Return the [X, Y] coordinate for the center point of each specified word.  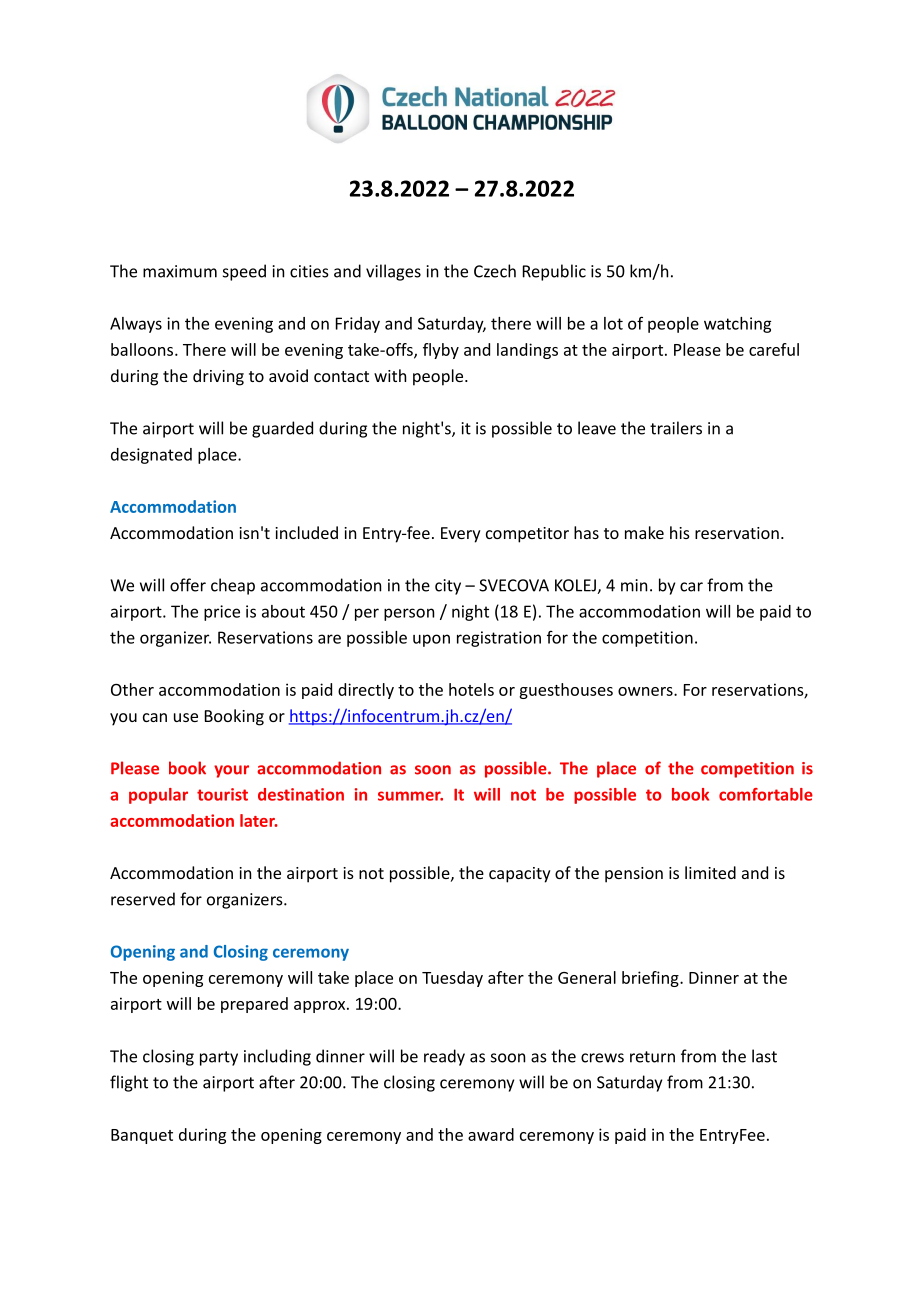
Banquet [142, 1136]
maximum [180, 271]
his [680, 532]
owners [646, 691]
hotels [471, 689]
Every [461, 535]
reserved [143, 899]
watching [737, 325]
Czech [495, 271]
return [652, 1057]
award [491, 1134]
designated [151, 456]
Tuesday [452, 979]
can [155, 717]
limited [710, 872]
